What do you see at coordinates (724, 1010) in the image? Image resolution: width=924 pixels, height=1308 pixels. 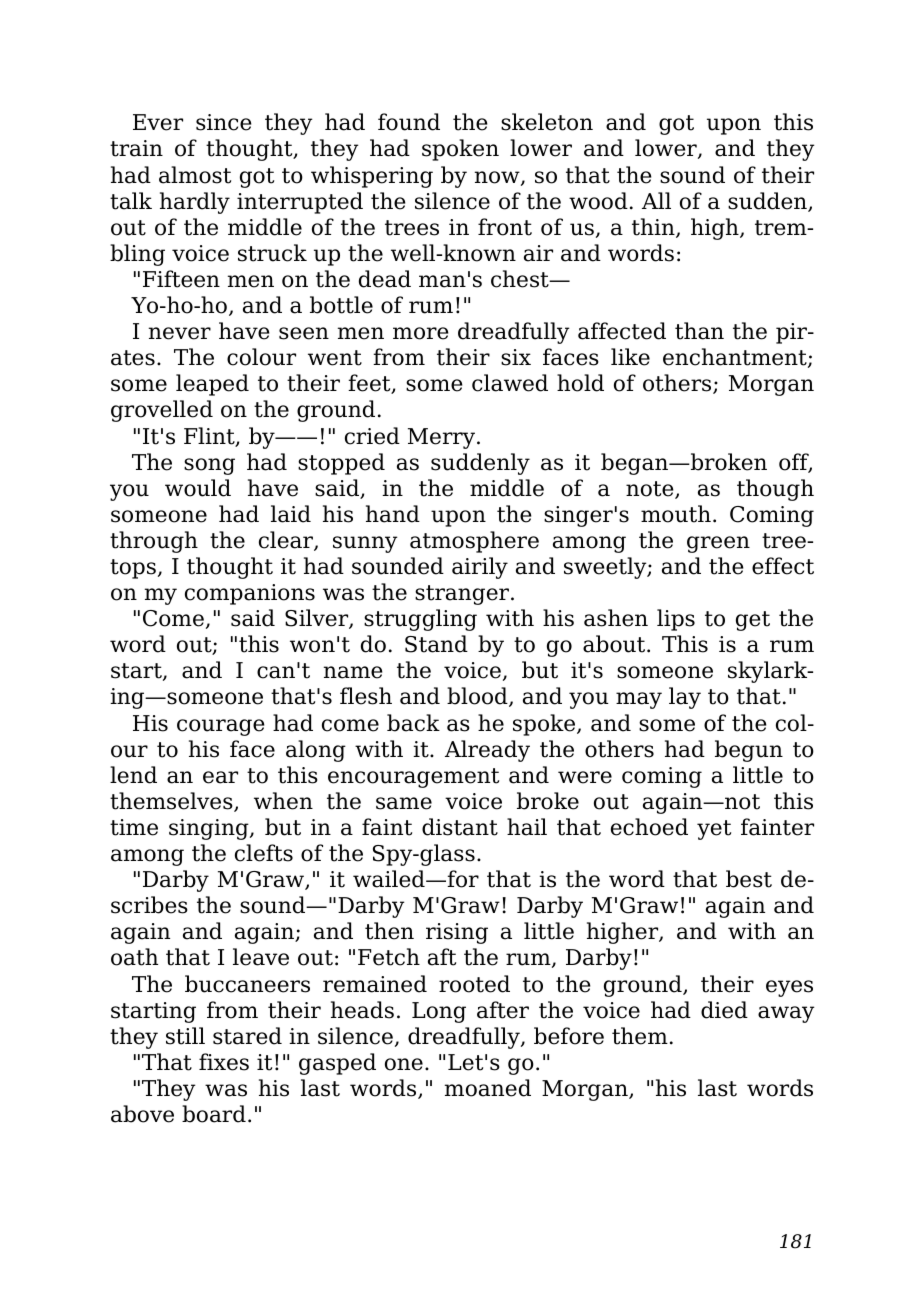 I see `died` at bounding box center [724, 1010].
